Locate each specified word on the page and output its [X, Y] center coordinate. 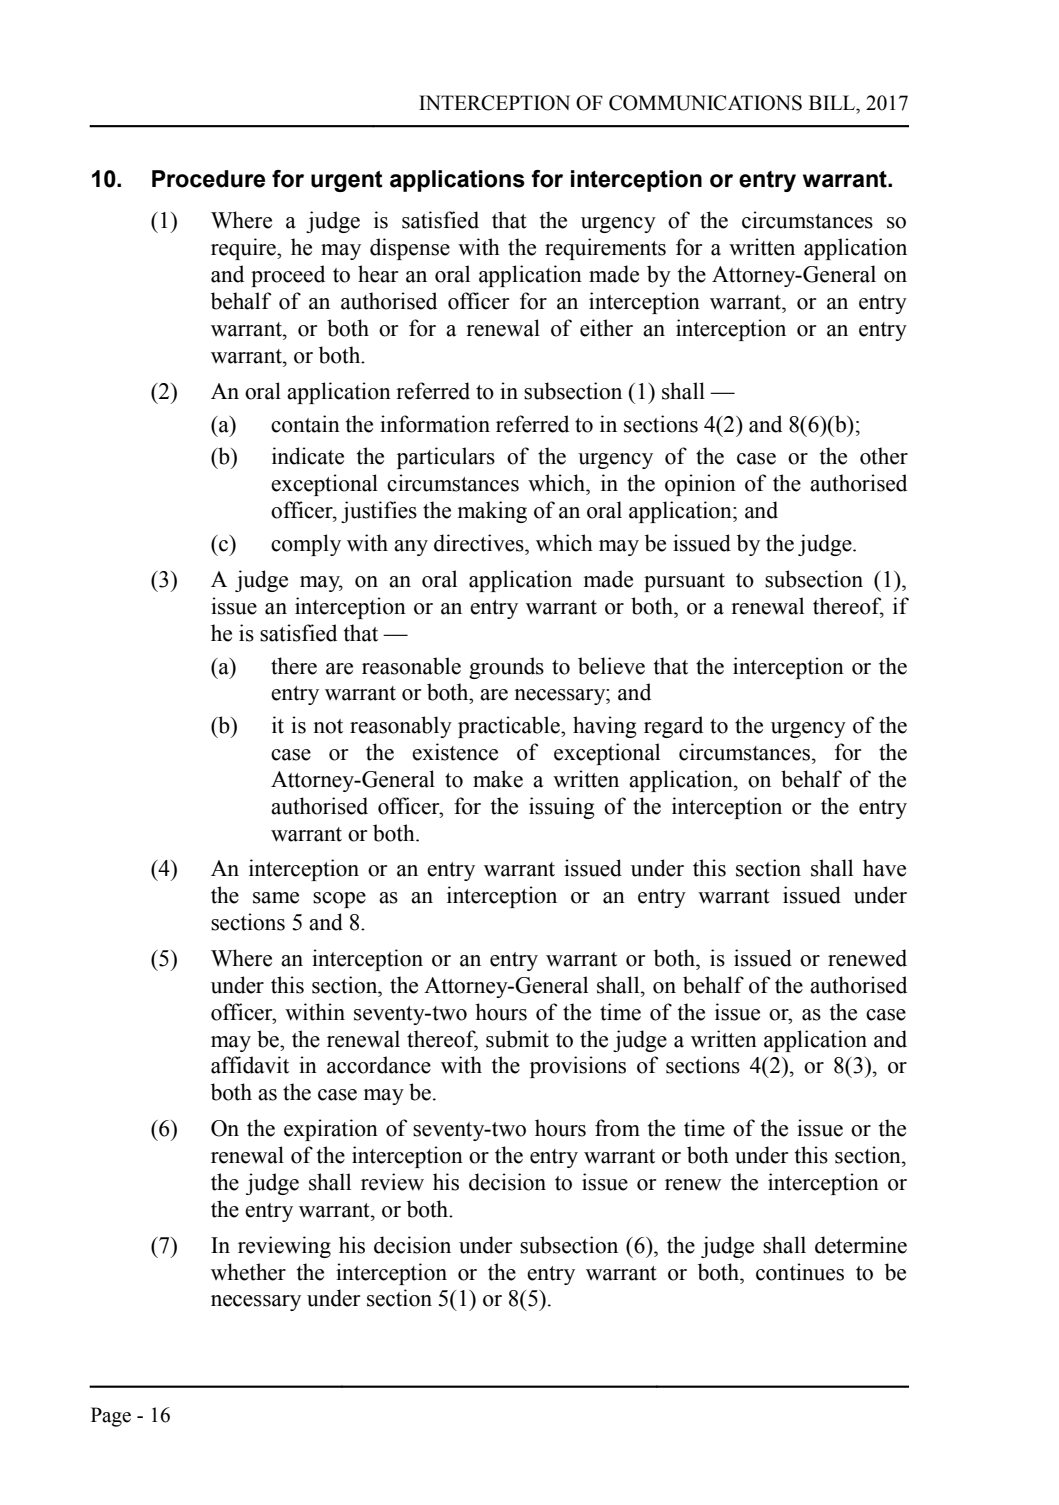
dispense [410, 249]
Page [111, 1417]
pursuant [684, 582]
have [884, 868]
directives [480, 543]
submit [517, 1039]
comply [306, 545]
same [276, 898]
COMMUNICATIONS [705, 103]
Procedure [208, 179]
